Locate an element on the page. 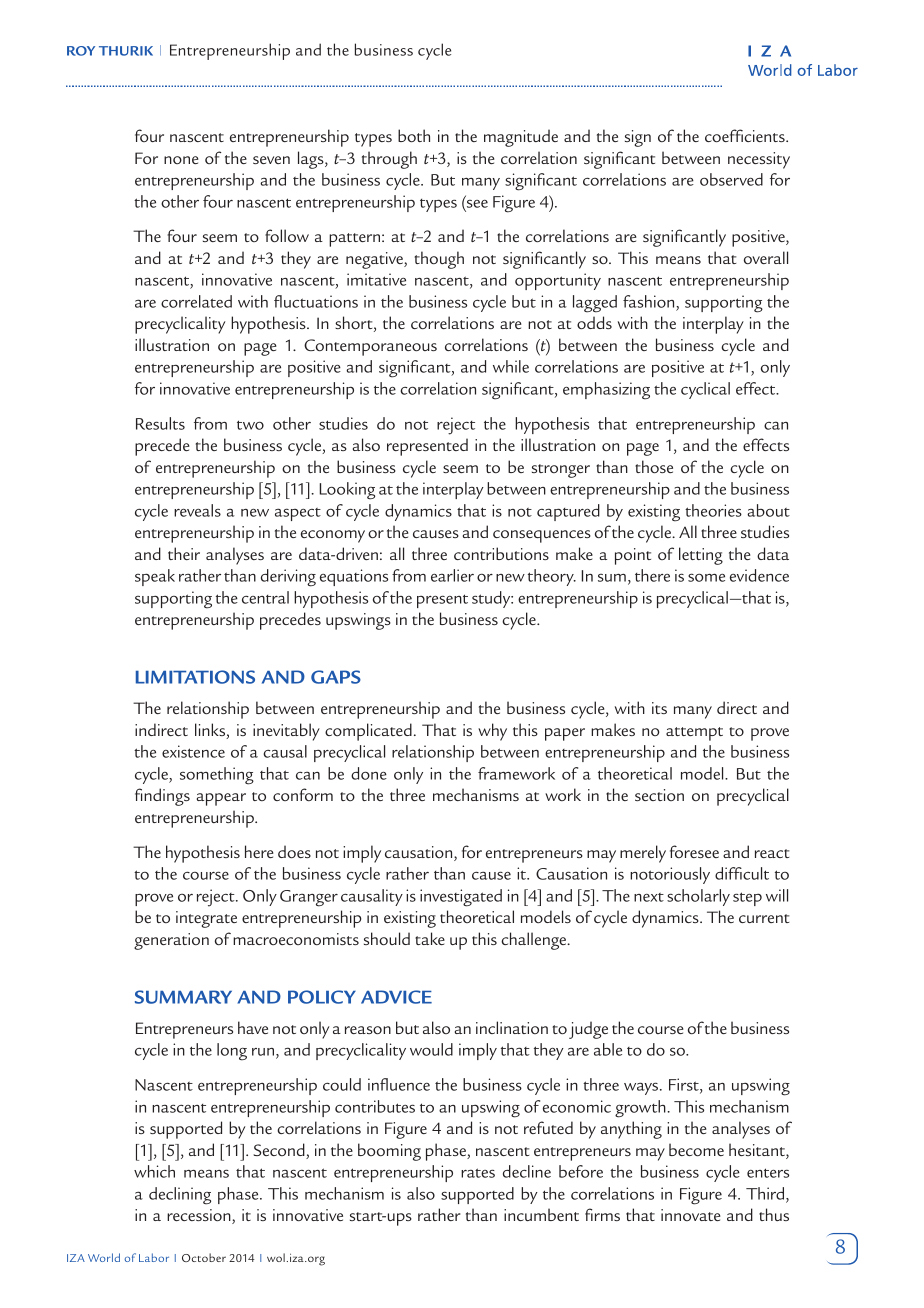 Image resolution: width=924 pixels, height=1308 pixels. none is located at coordinates (181, 160).
